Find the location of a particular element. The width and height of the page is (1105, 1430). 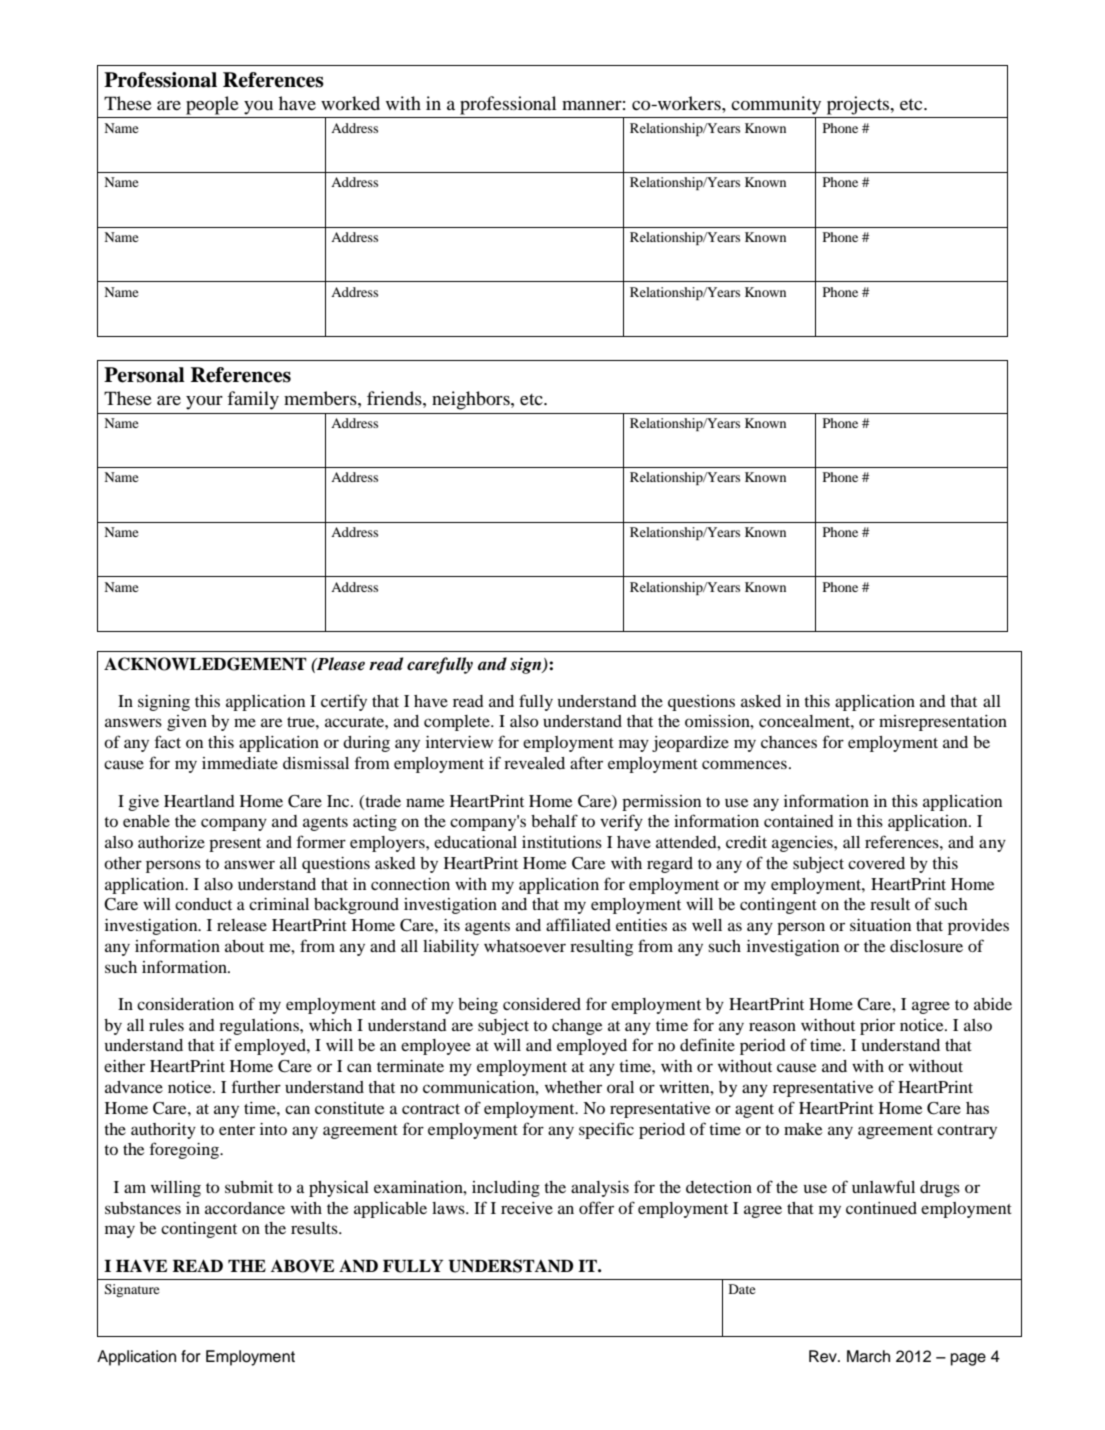

people is located at coordinates (212, 105).
